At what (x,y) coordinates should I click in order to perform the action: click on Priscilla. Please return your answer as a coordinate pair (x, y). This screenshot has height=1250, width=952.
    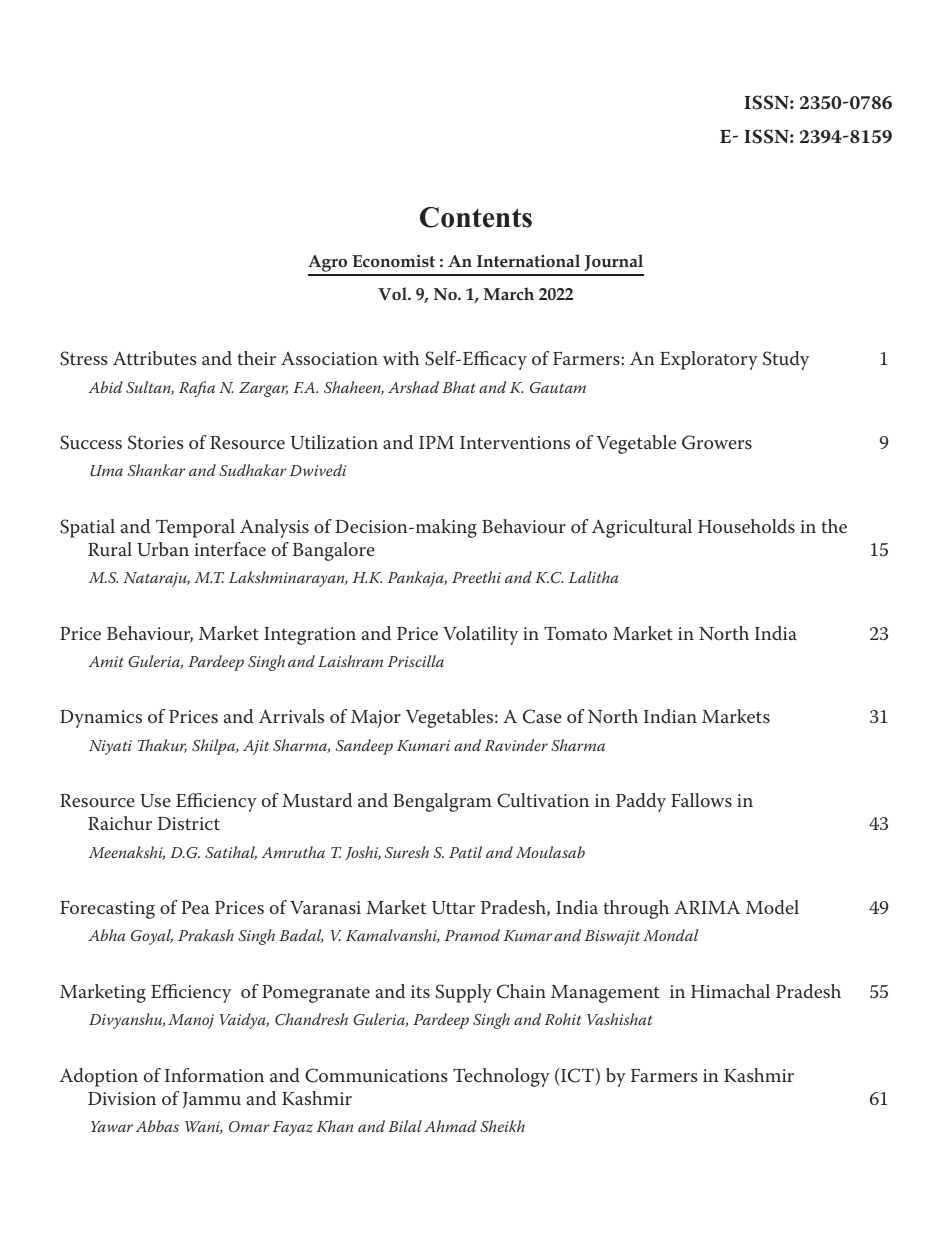
    Looking at the image, I should click on (416, 661).
